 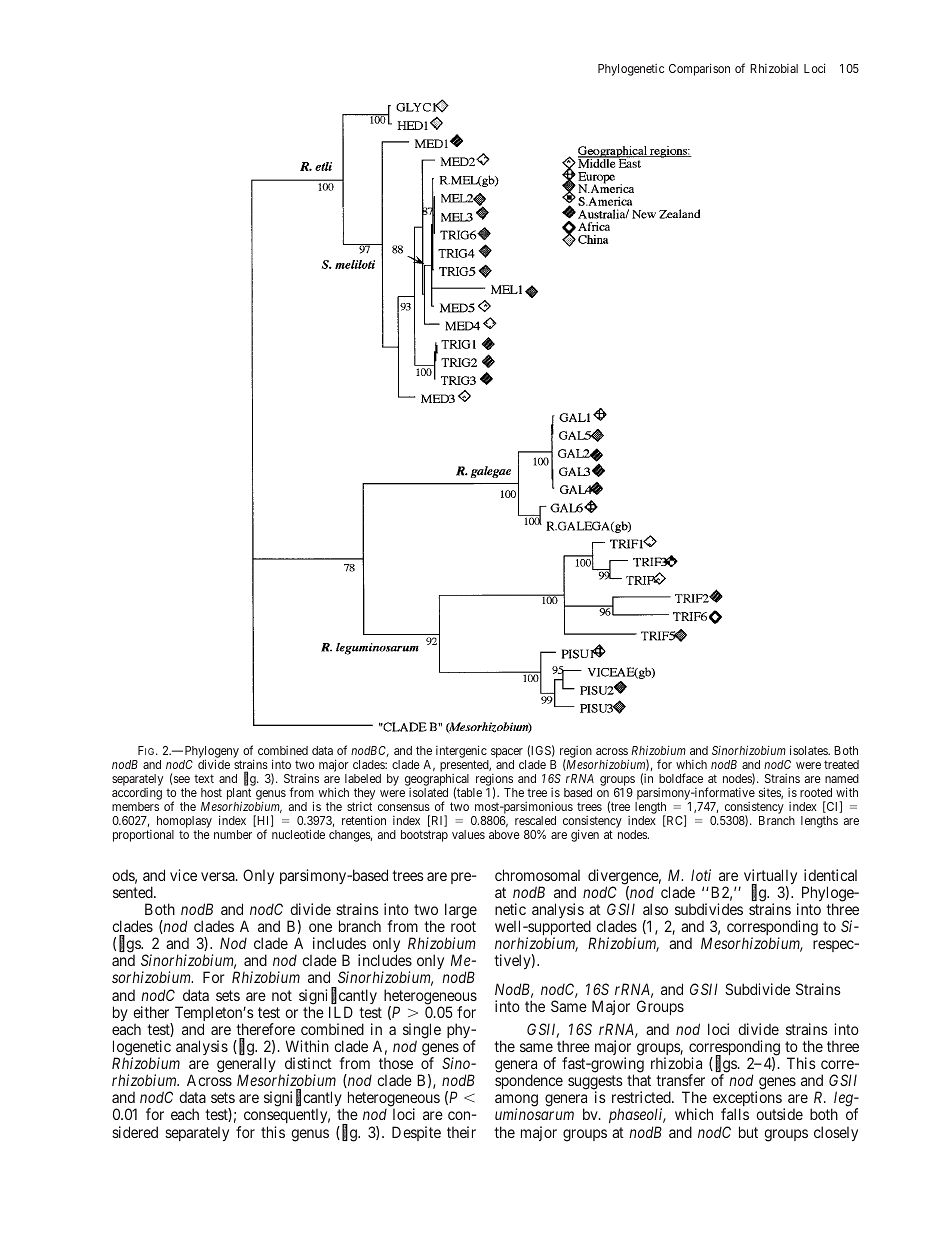 I want to click on named, so click(x=842, y=778).
